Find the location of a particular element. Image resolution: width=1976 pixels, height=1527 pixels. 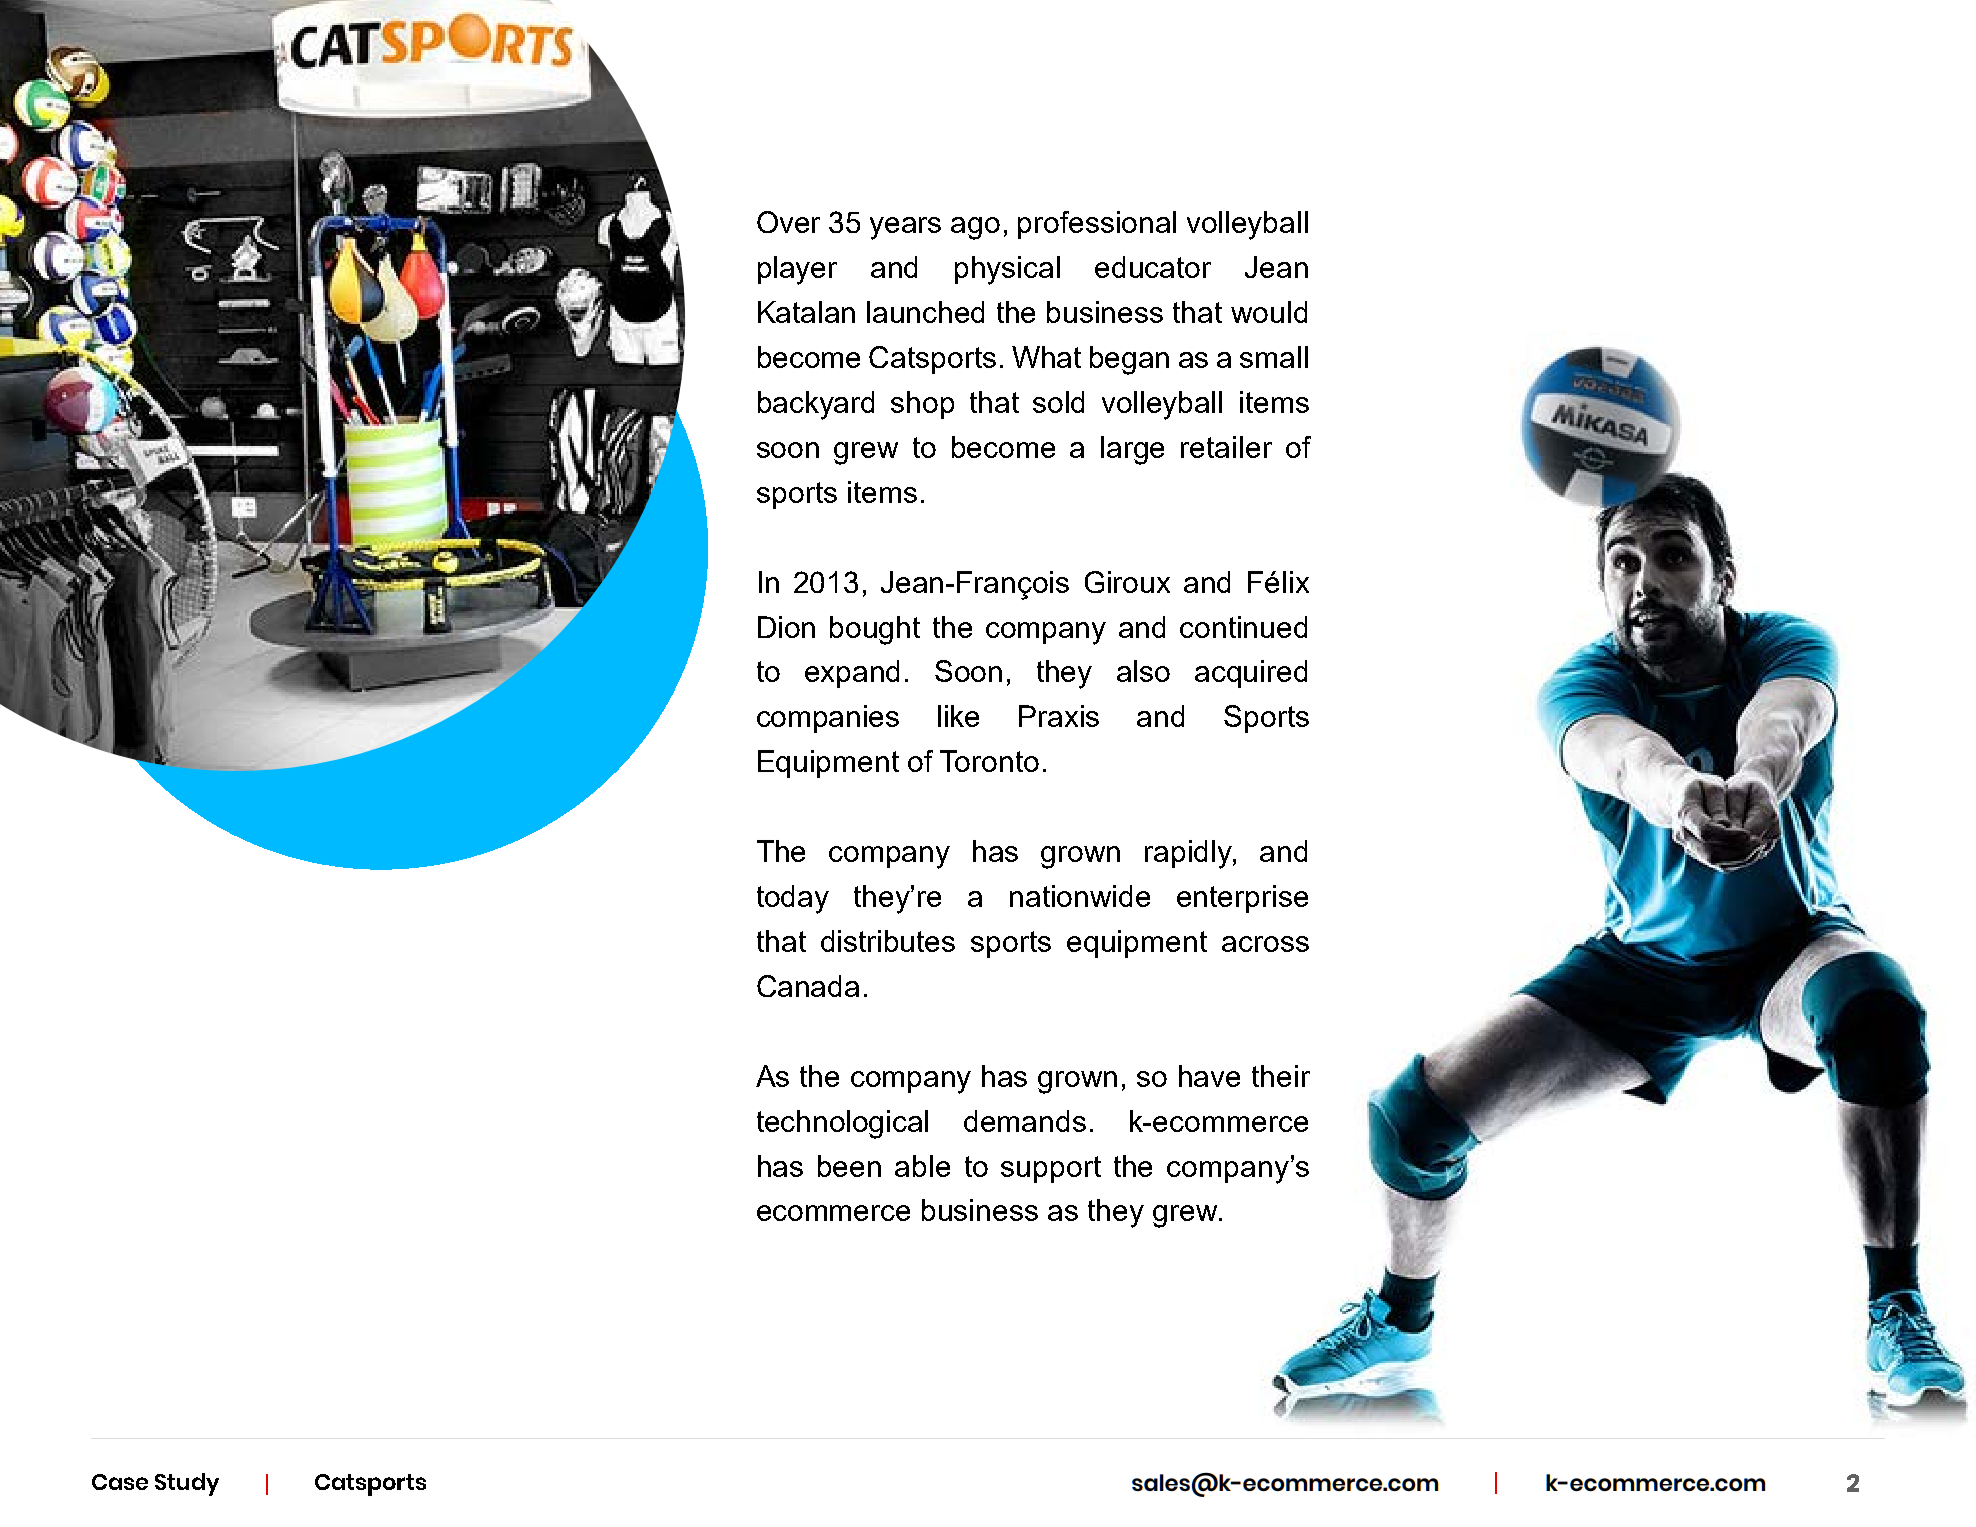

Study is located at coordinates (187, 1484).
